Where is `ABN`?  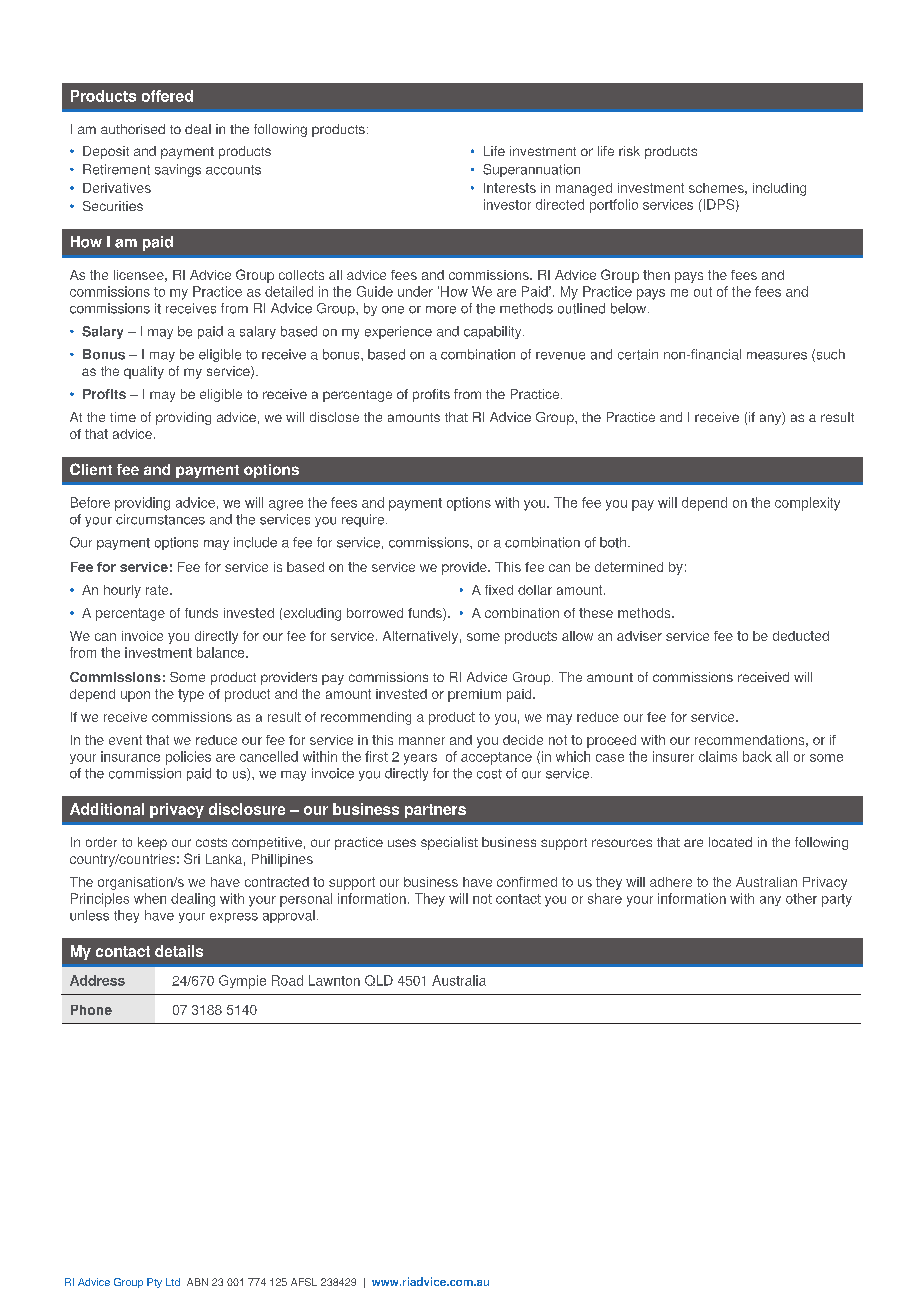
ABN is located at coordinates (197, 1282).
